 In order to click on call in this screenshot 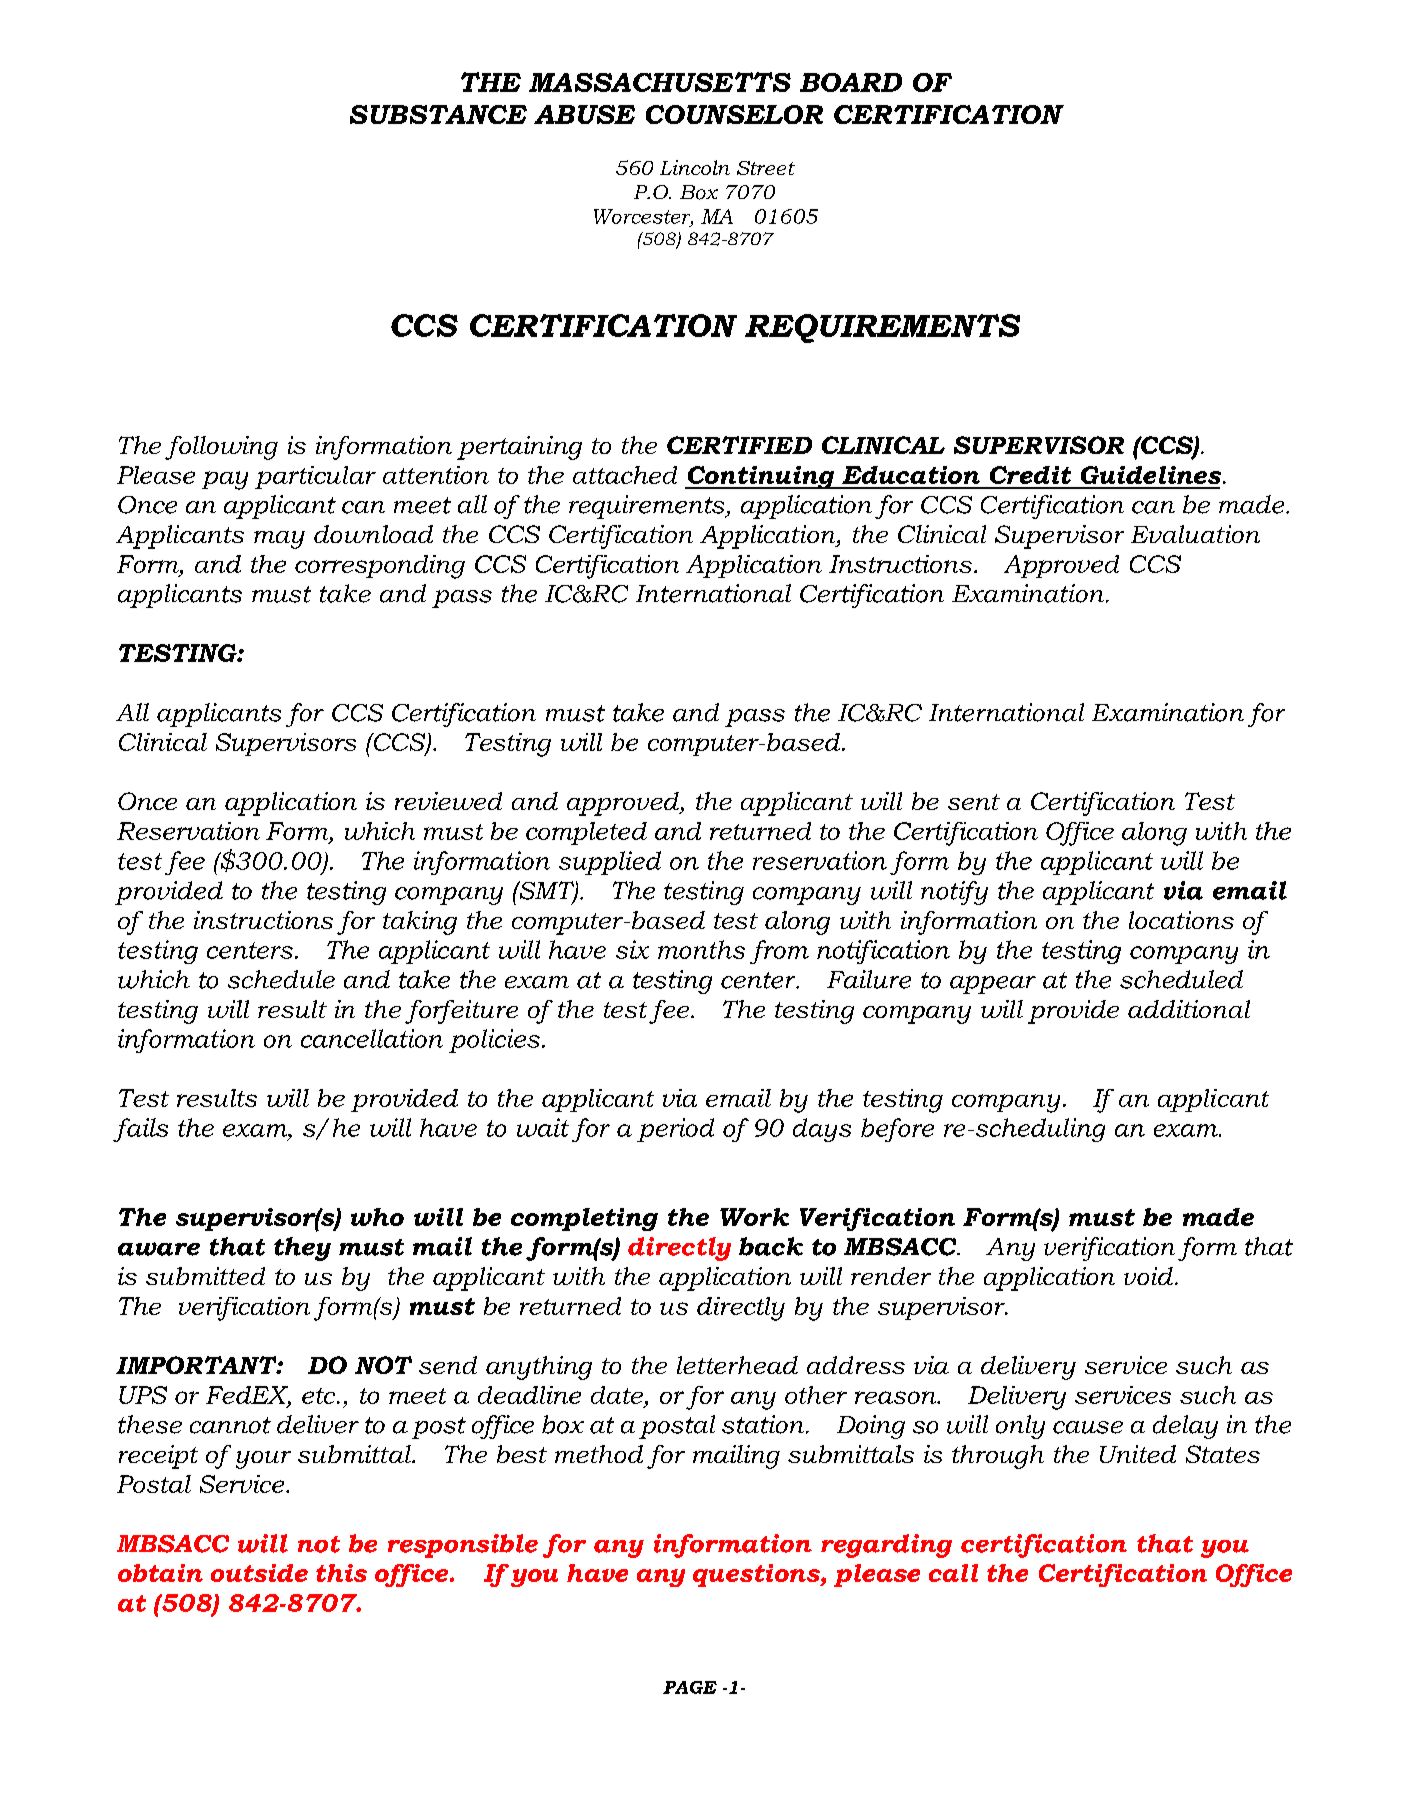, I will do `click(953, 1573)`.
